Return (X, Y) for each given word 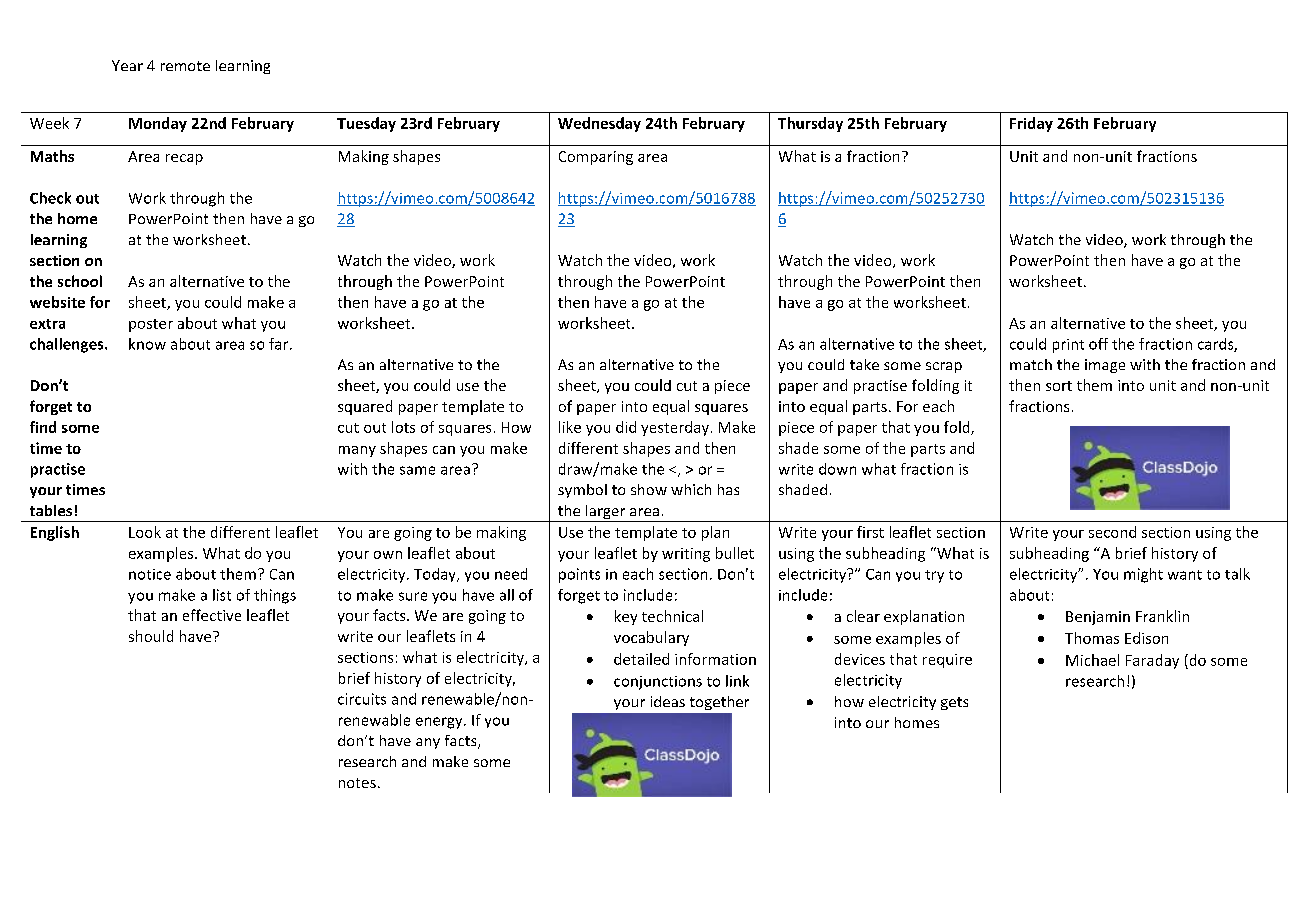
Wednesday (599, 124)
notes (357, 783)
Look (145, 532)
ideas (668, 701)
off (1098, 344)
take (864, 364)
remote (185, 66)
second (1112, 532)
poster (151, 325)
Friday (1031, 124)
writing (686, 555)
